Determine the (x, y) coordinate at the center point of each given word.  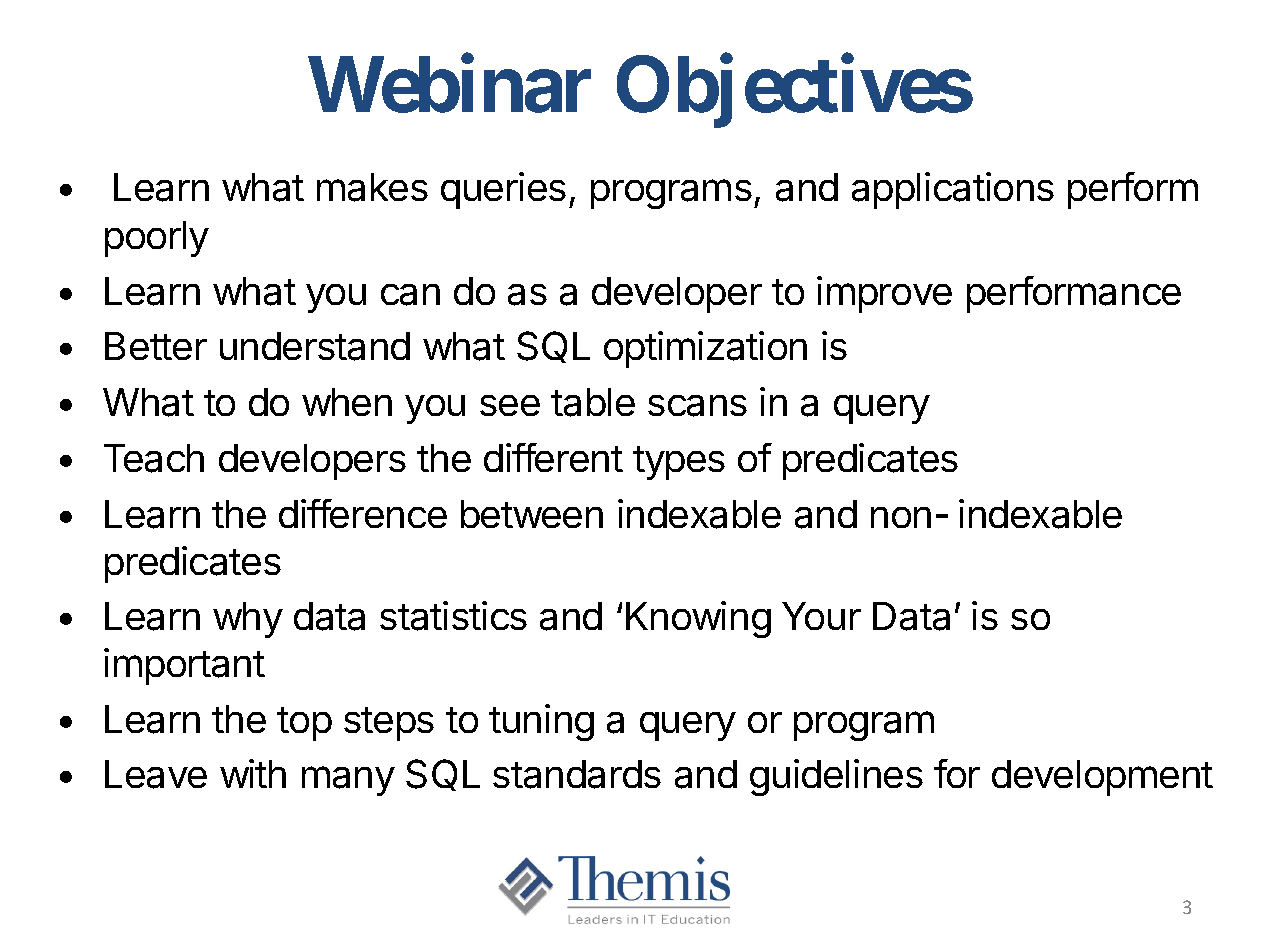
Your (821, 616)
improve (884, 294)
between (532, 514)
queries (503, 190)
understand (315, 346)
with (253, 773)
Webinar (449, 85)
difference (363, 513)
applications (953, 190)
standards (577, 774)
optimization (705, 349)
